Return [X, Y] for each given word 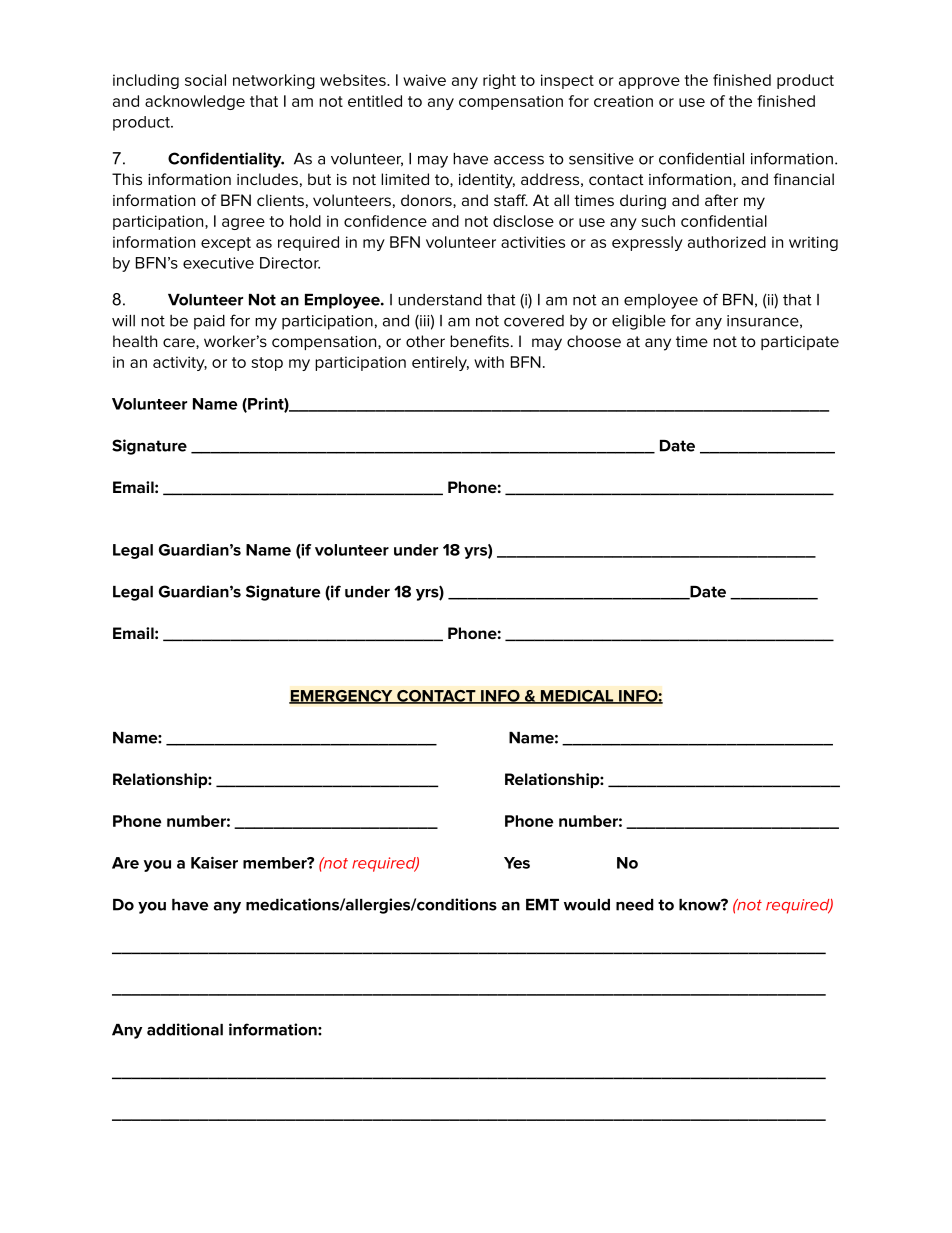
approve [649, 83]
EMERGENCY [342, 697]
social [205, 80]
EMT [542, 905]
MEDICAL [577, 697]
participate [800, 343]
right [499, 81]
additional [185, 1029]
